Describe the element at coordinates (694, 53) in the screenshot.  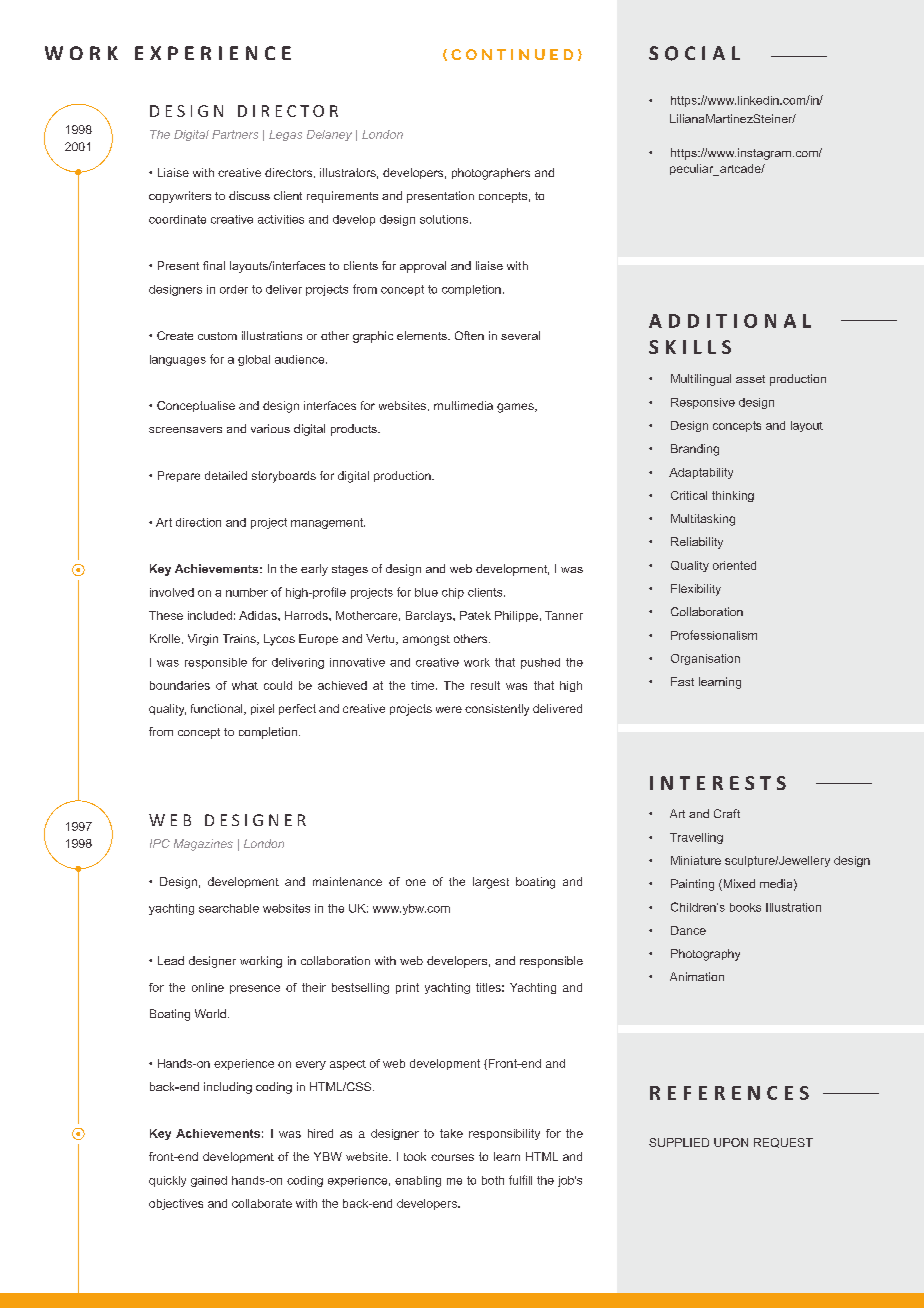
I see `SOCIAL` at that location.
